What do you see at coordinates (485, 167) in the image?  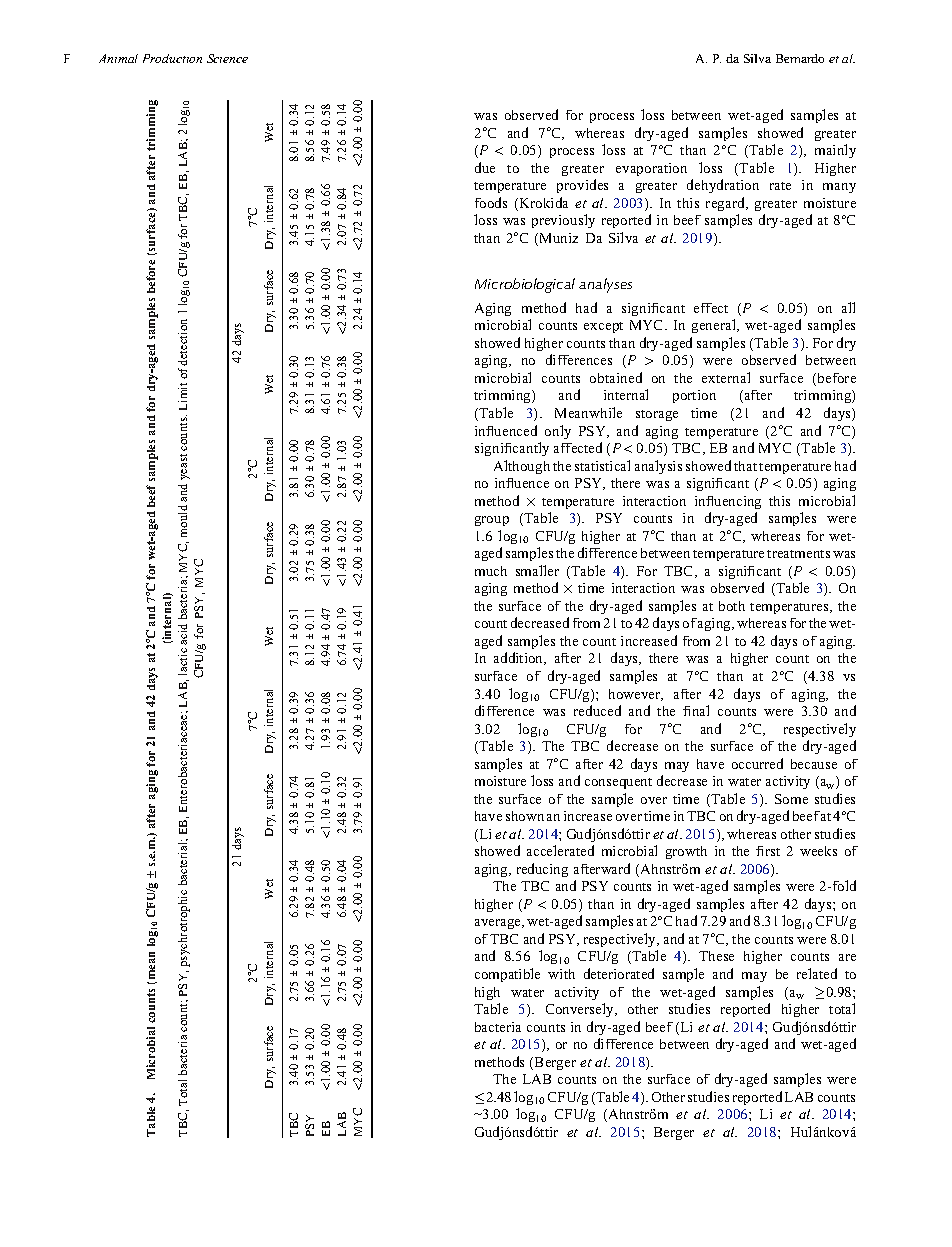 I see `due` at bounding box center [485, 167].
